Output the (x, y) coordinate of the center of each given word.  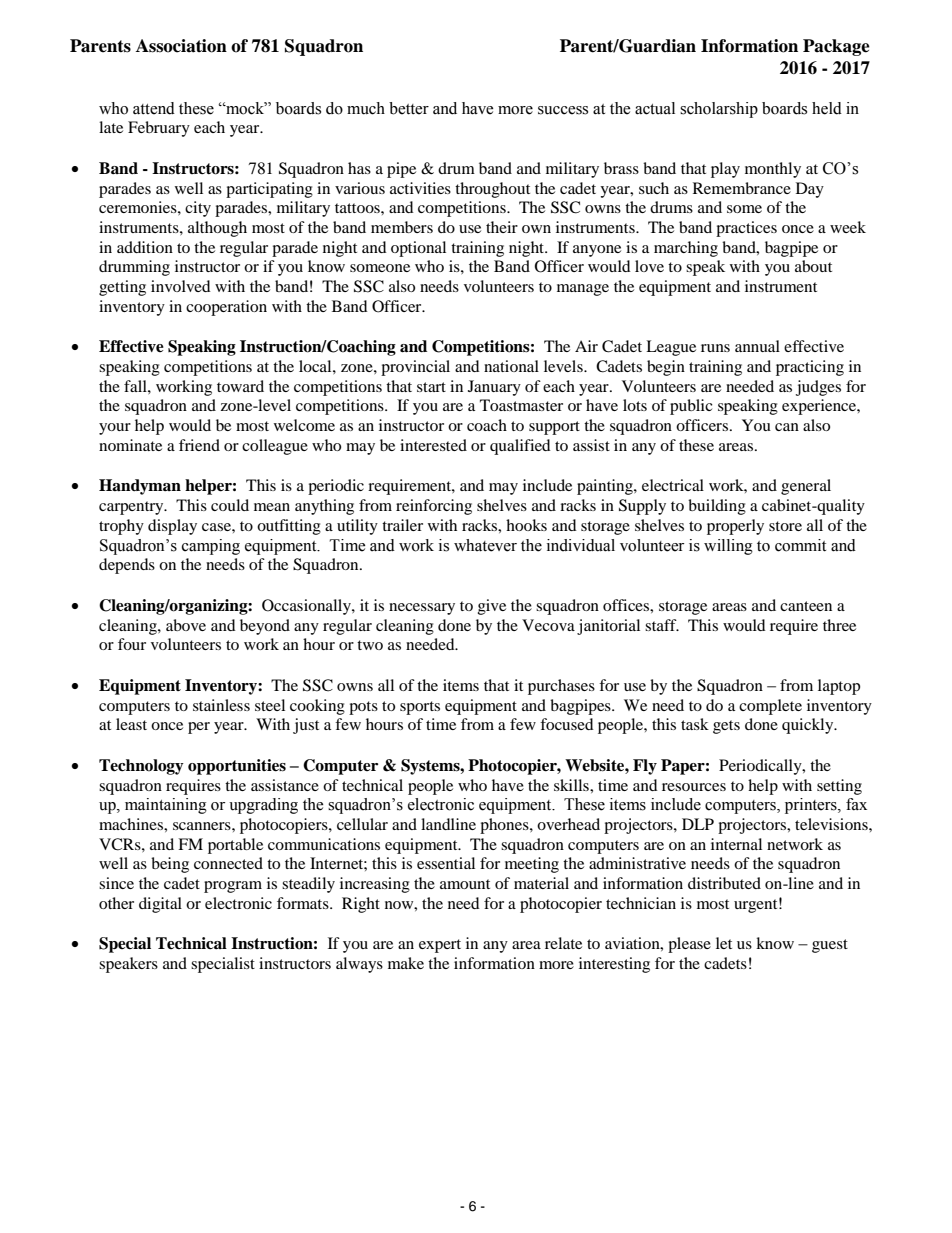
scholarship (719, 110)
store (785, 526)
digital (160, 905)
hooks (526, 525)
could (230, 505)
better (409, 108)
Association (181, 46)
